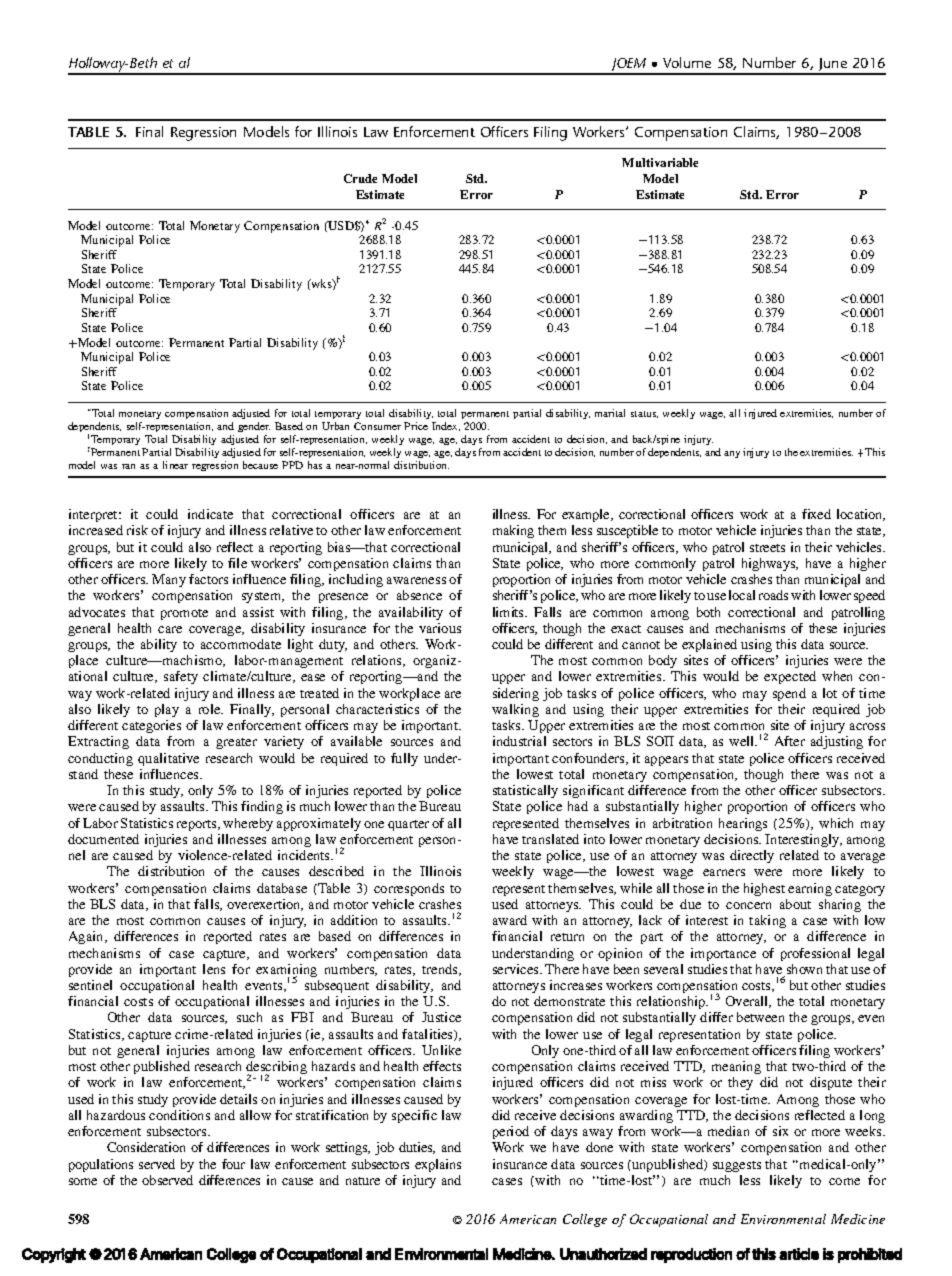  What do you see at coordinates (515, 710) in the page?
I see `walking` at bounding box center [515, 710].
